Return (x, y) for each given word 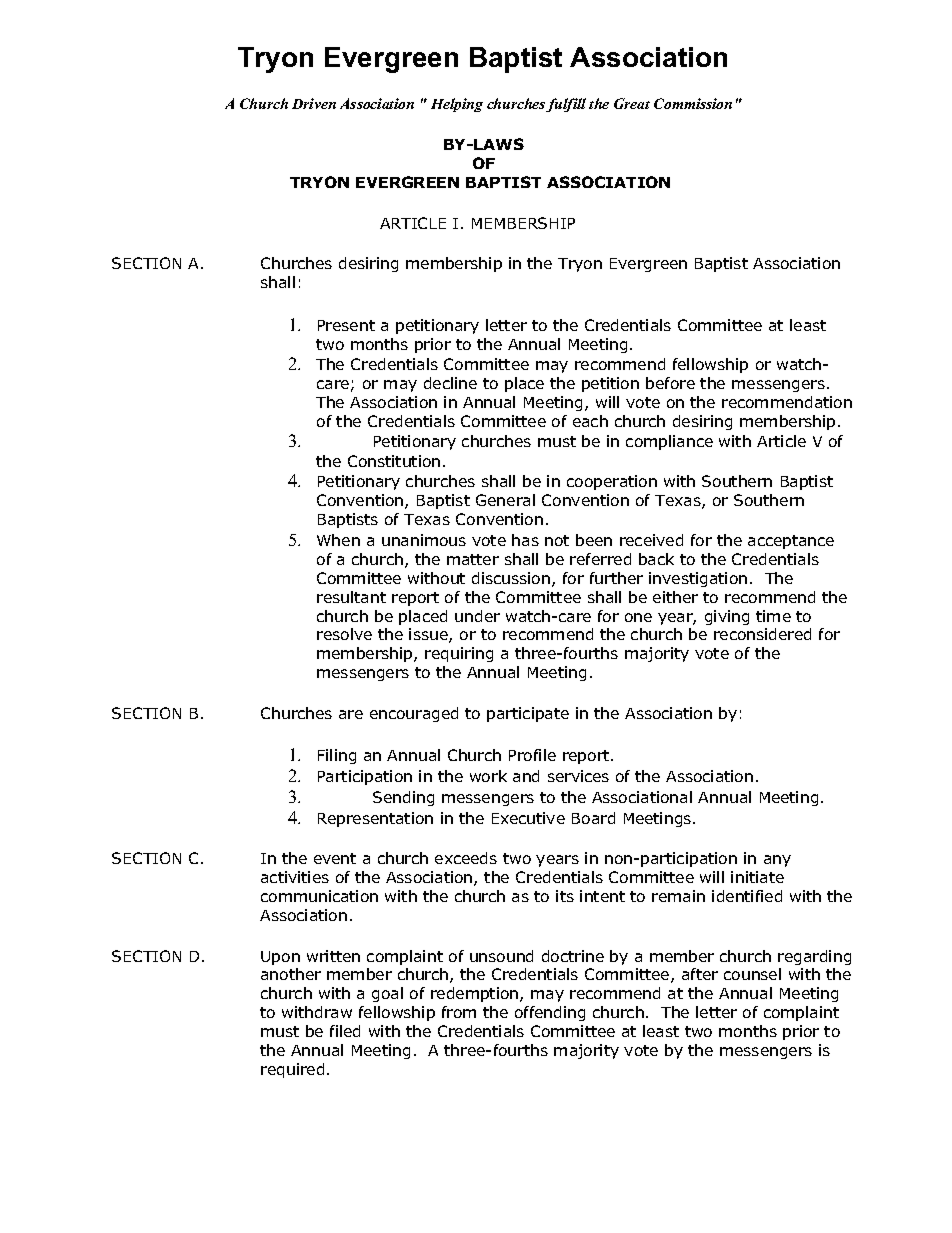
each (590, 421)
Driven (314, 103)
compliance (669, 442)
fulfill (566, 105)
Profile (532, 755)
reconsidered (762, 634)
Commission (693, 103)
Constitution (394, 461)
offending (550, 1013)
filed (345, 1031)
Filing (337, 756)
